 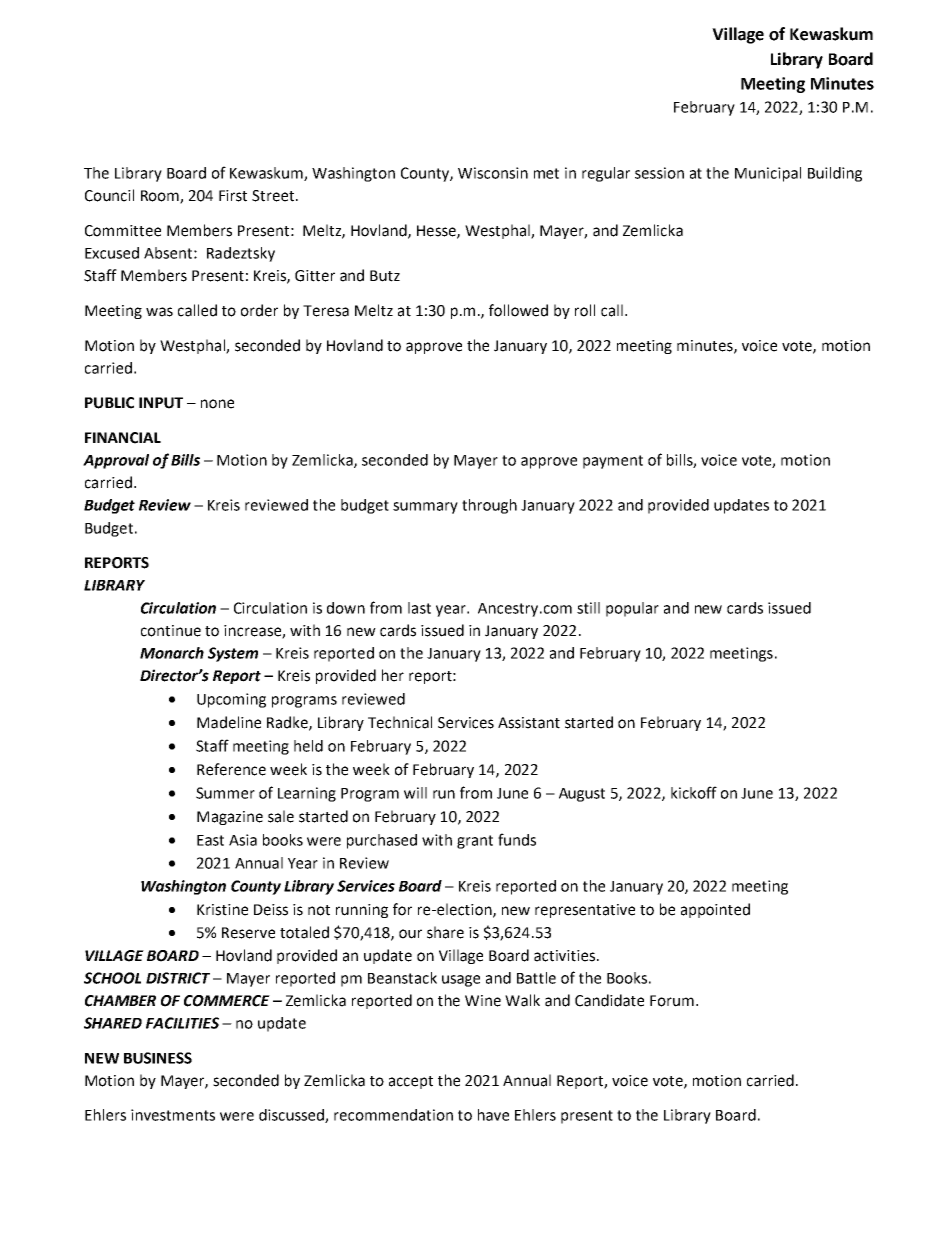 What do you see at coordinates (161, 197) in the page?
I see `Room` at bounding box center [161, 197].
